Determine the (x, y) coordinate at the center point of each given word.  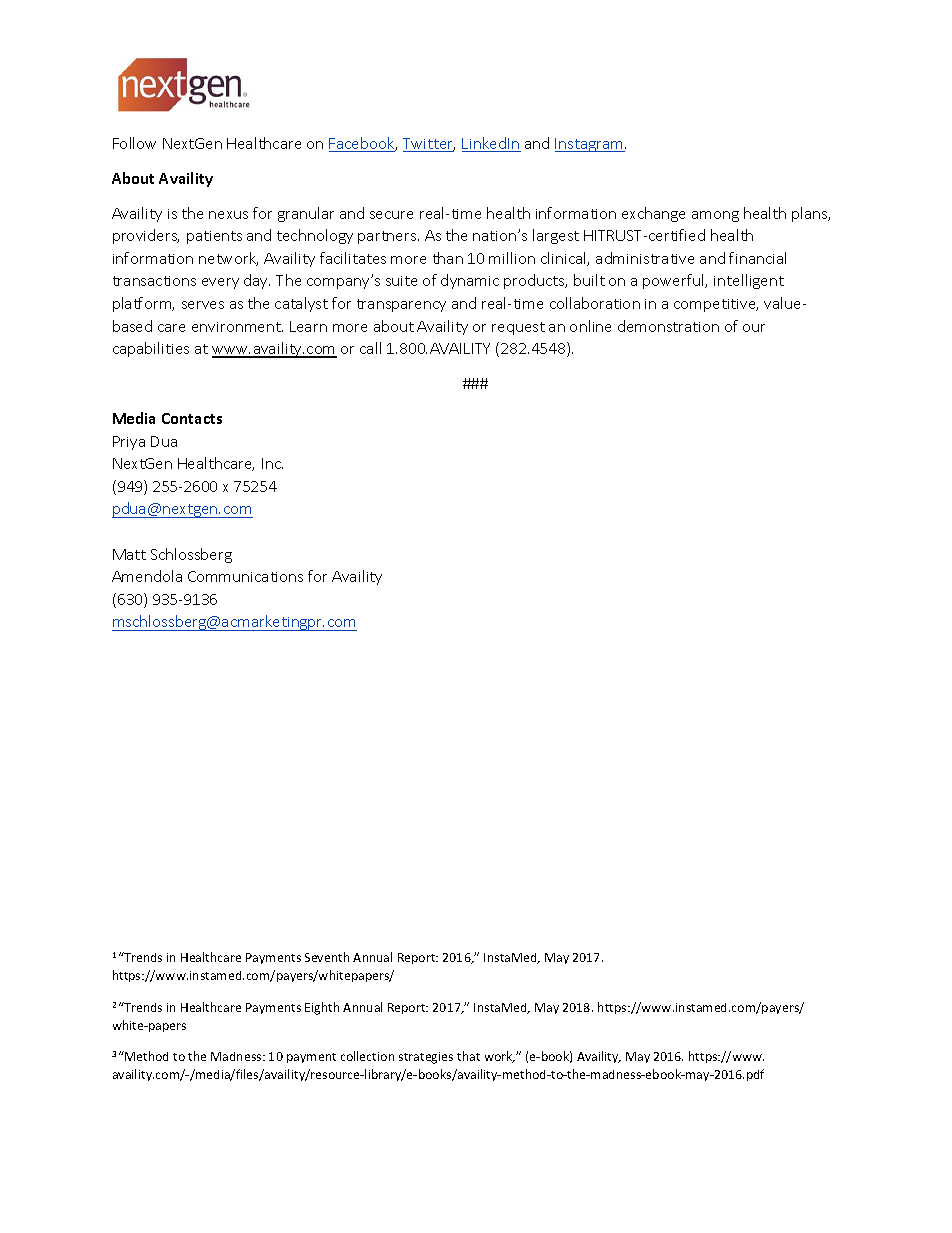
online (590, 326)
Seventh (327, 957)
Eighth (322, 1008)
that (468, 1056)
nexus (228, 215)
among (715, 216)
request (518, 328)
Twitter (429, 145)
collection (367, 1056)
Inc (272, 463)
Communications (245, 576)
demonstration (668, 326)
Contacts (192, 418)
